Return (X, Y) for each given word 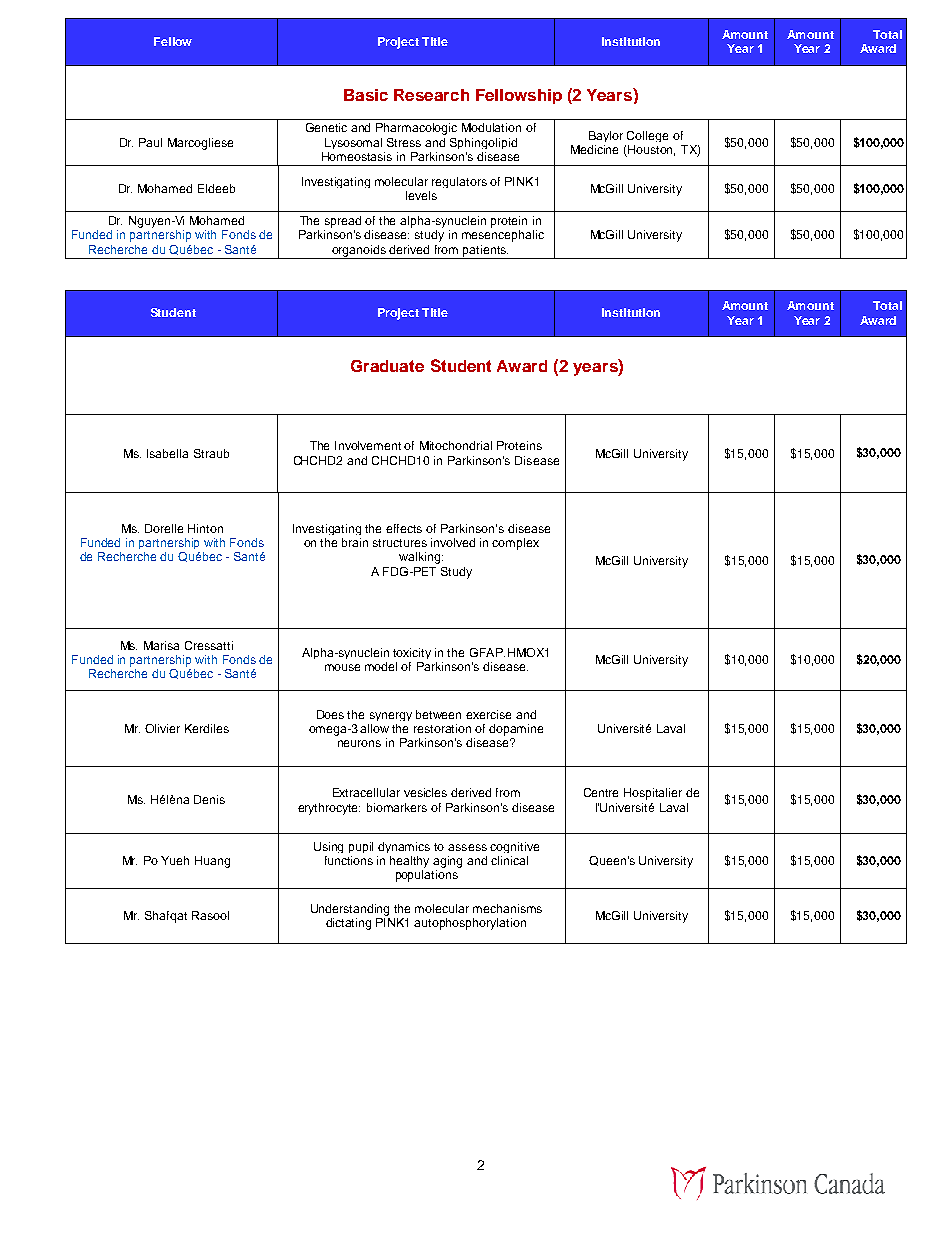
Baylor (606, 136)
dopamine (516, 730)
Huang (212, 862)
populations (427, 876)
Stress (404, 142)
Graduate (387, 366)
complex (515, 544)
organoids (359, 252)
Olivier (162, 728)
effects (404, 528)
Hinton (205, 528)
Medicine (594, 149)
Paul (150, 142)
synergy (391, 716)
